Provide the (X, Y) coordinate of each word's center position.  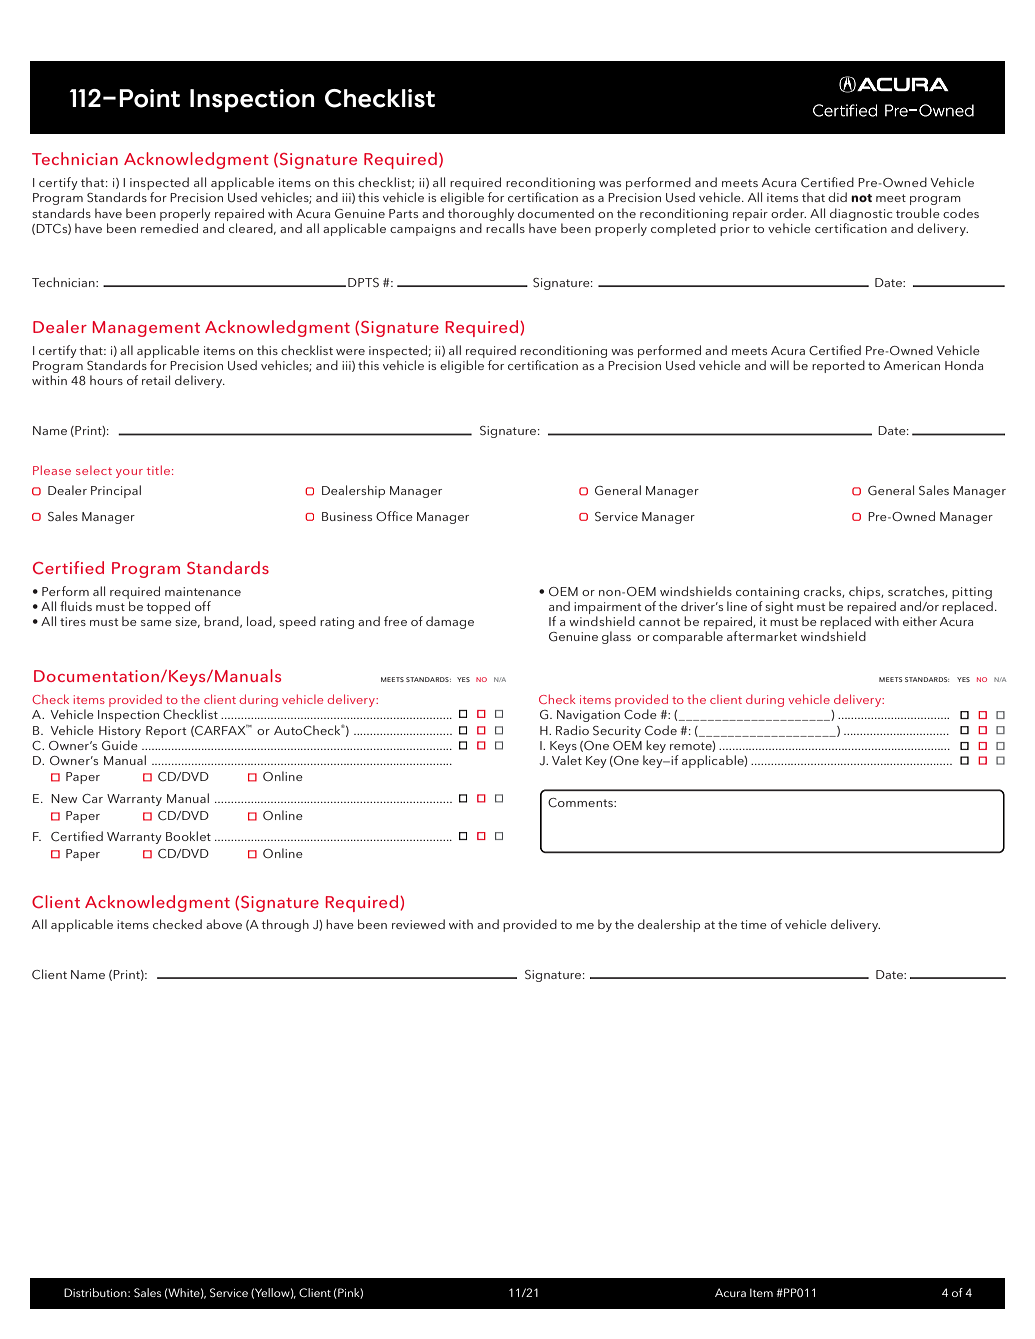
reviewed (418, 924)
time (753, 924)
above (224, 924)
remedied (169, 228)
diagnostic (861, 214)
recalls (505, 228)
